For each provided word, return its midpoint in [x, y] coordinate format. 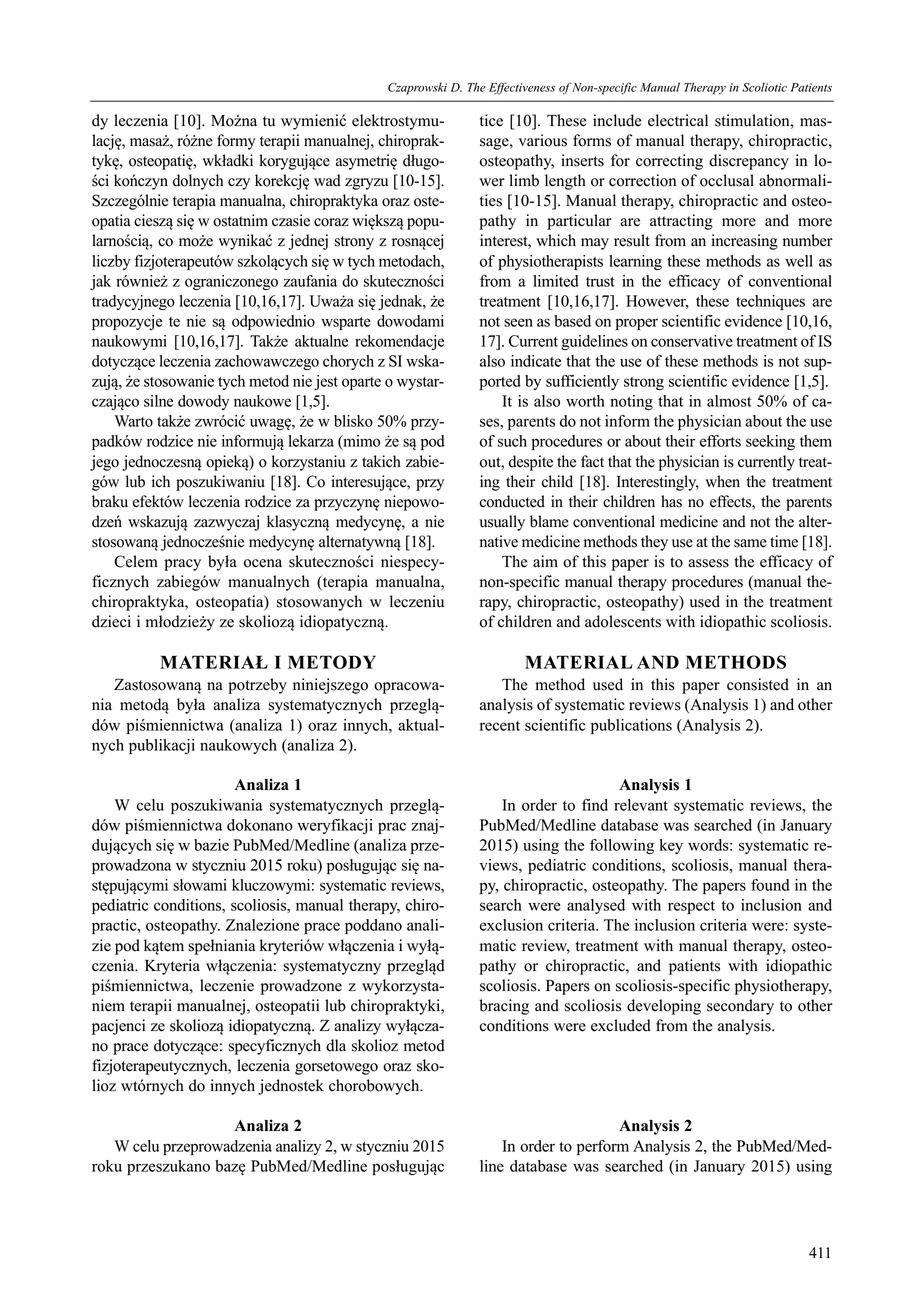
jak [100, 282]
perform [603, 1147]
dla [336, 1045]
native [499, 541]
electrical [678, 120]
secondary [740, 1007]
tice [491, 120]
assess [708, 563]
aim [545, 561]
